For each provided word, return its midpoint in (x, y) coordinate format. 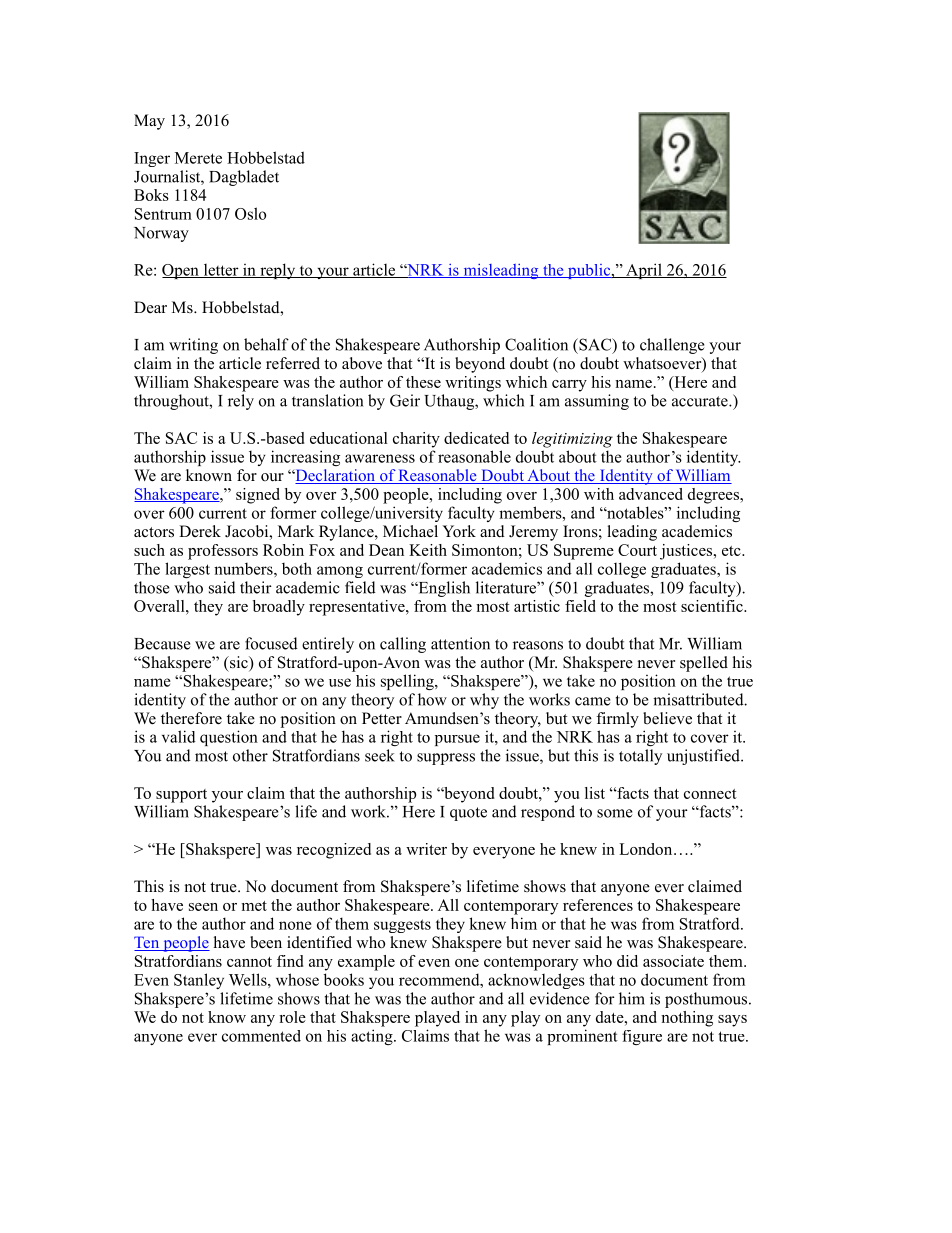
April (644, 271)
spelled (704, 664)
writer (426, 849)
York (459, 531)
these (423, 382)
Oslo (250, 213)
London (647, 849)
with (599, 494)
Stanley (199, 981)
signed (258, 496)
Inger (152, 159)
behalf (266, 344)
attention (460, 643)
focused (271, 643)
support (181, 796)
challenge (672, 346)
